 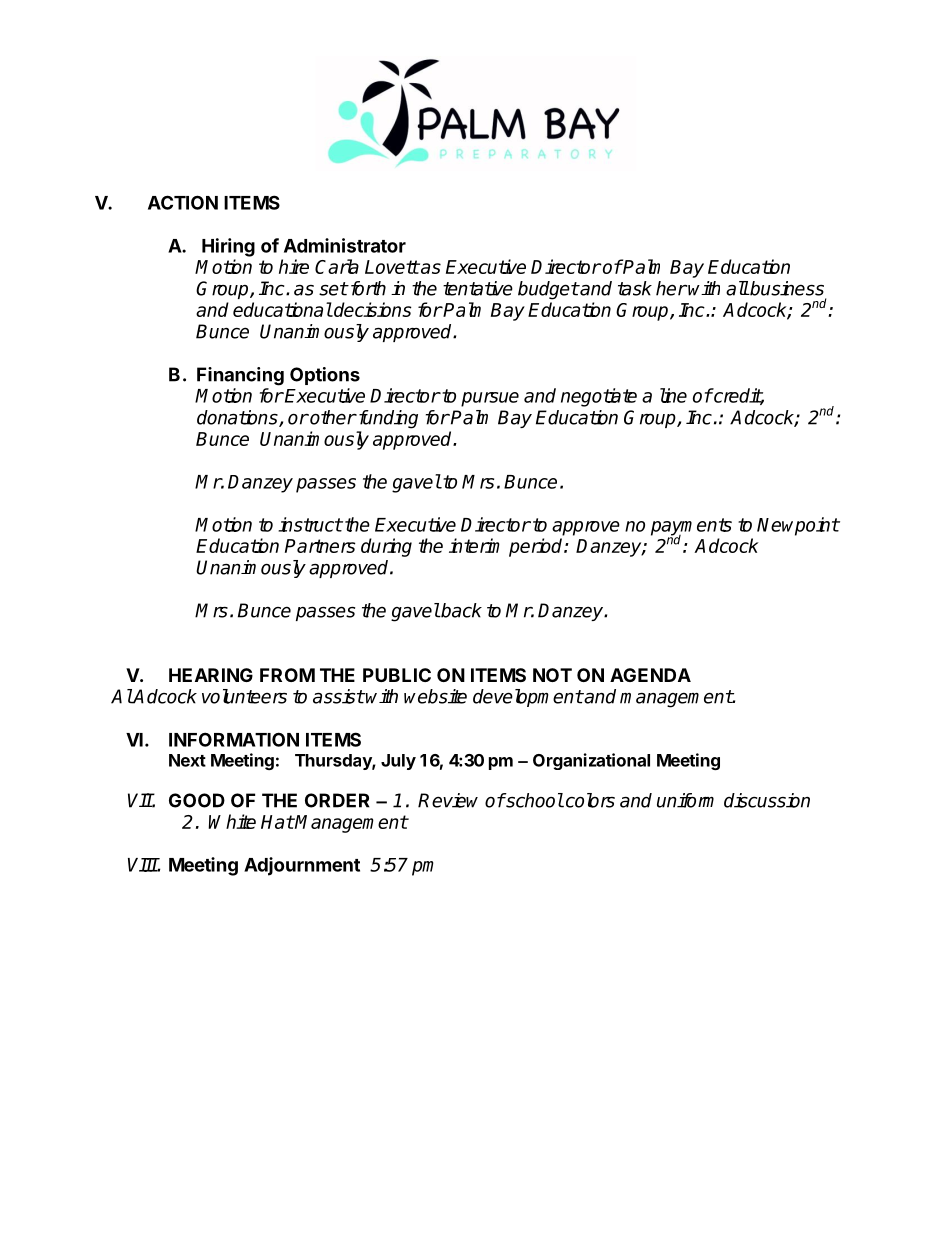 What do you see at coordinates (460, 610) in the screenshot?
I see `back` at bounding box center [460, 610].
